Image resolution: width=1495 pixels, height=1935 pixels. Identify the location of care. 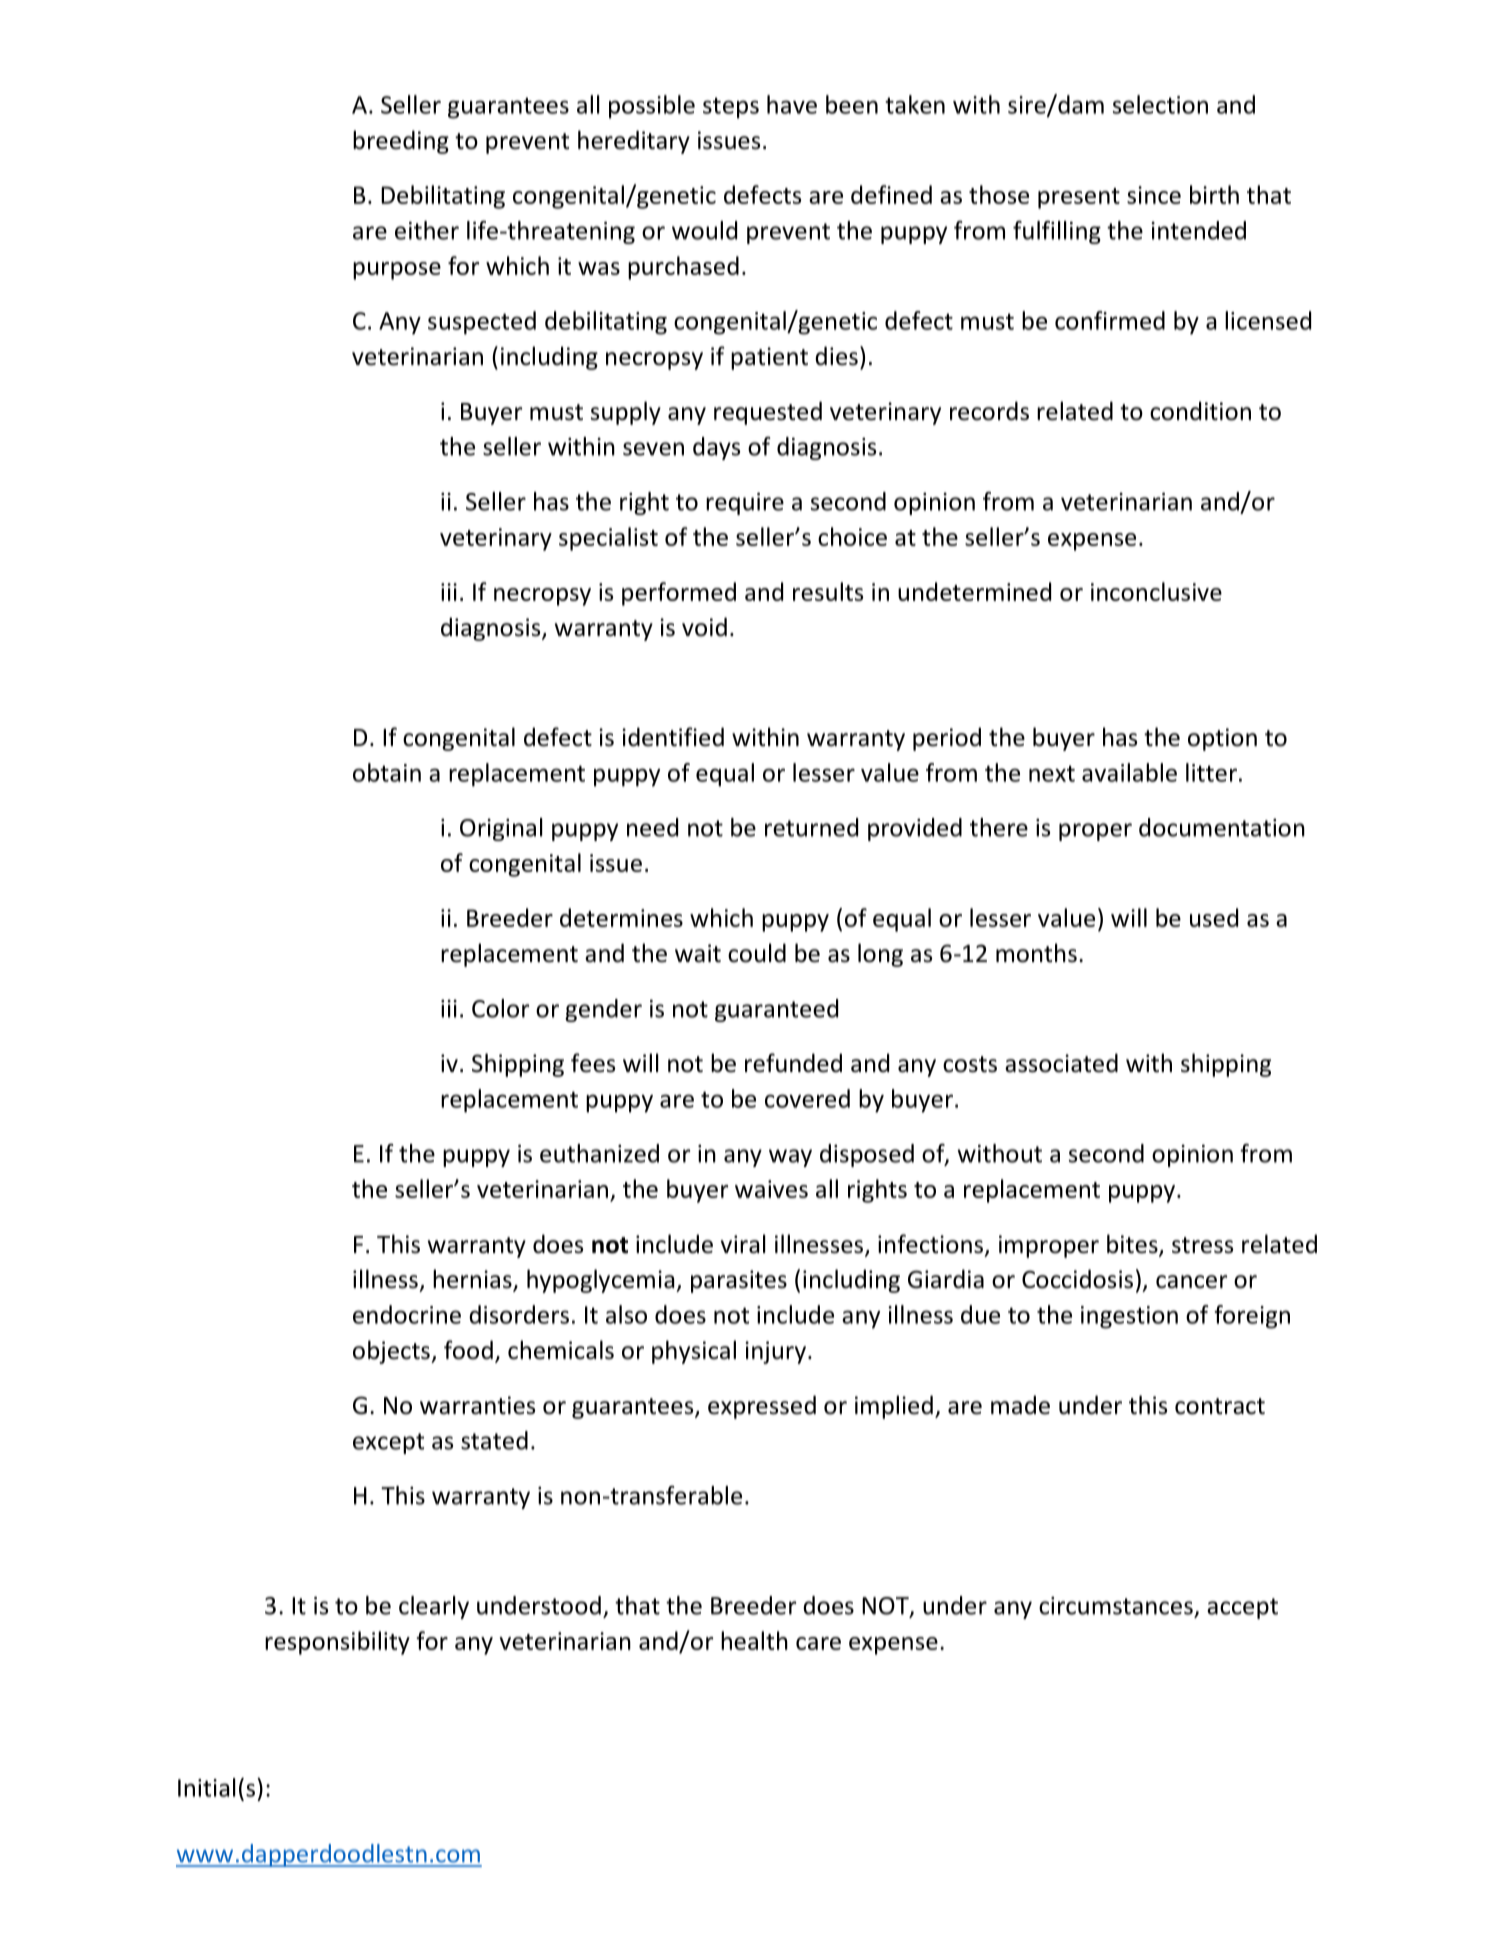
(818, 1643).
